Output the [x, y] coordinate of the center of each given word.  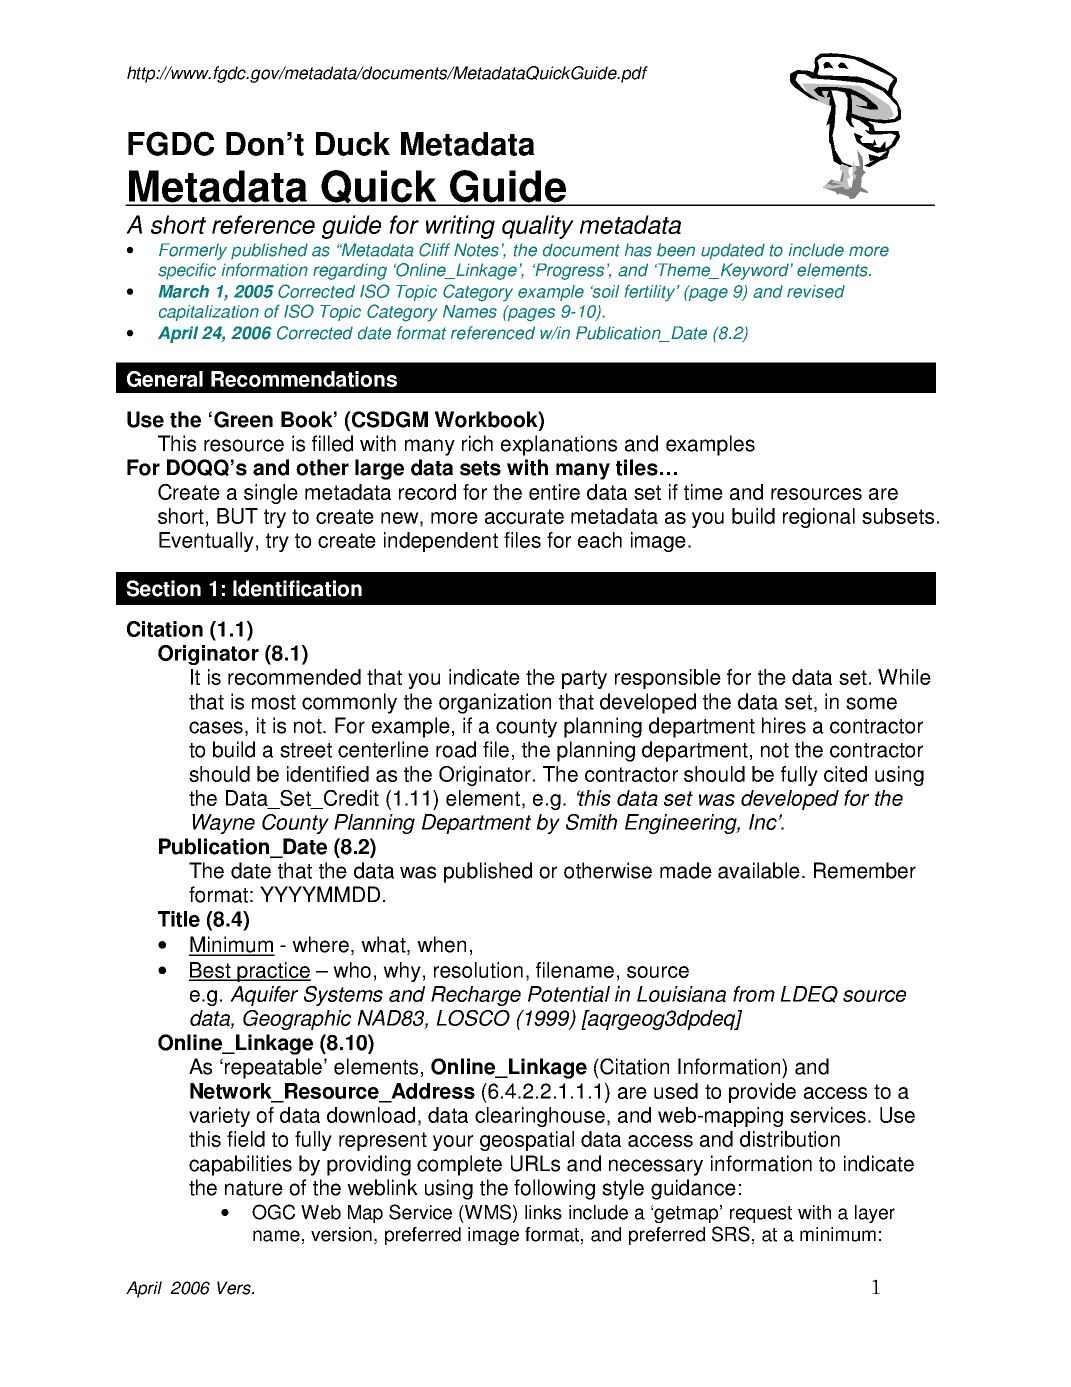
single [271, 494]
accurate [524, 516]
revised [816, 291]
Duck [353, 144]
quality [538, 227]
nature [254, 1188]
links [543, 1212]
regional [819, 518]
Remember [865, 870]
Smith [591, 822]
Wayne [223, 824]
